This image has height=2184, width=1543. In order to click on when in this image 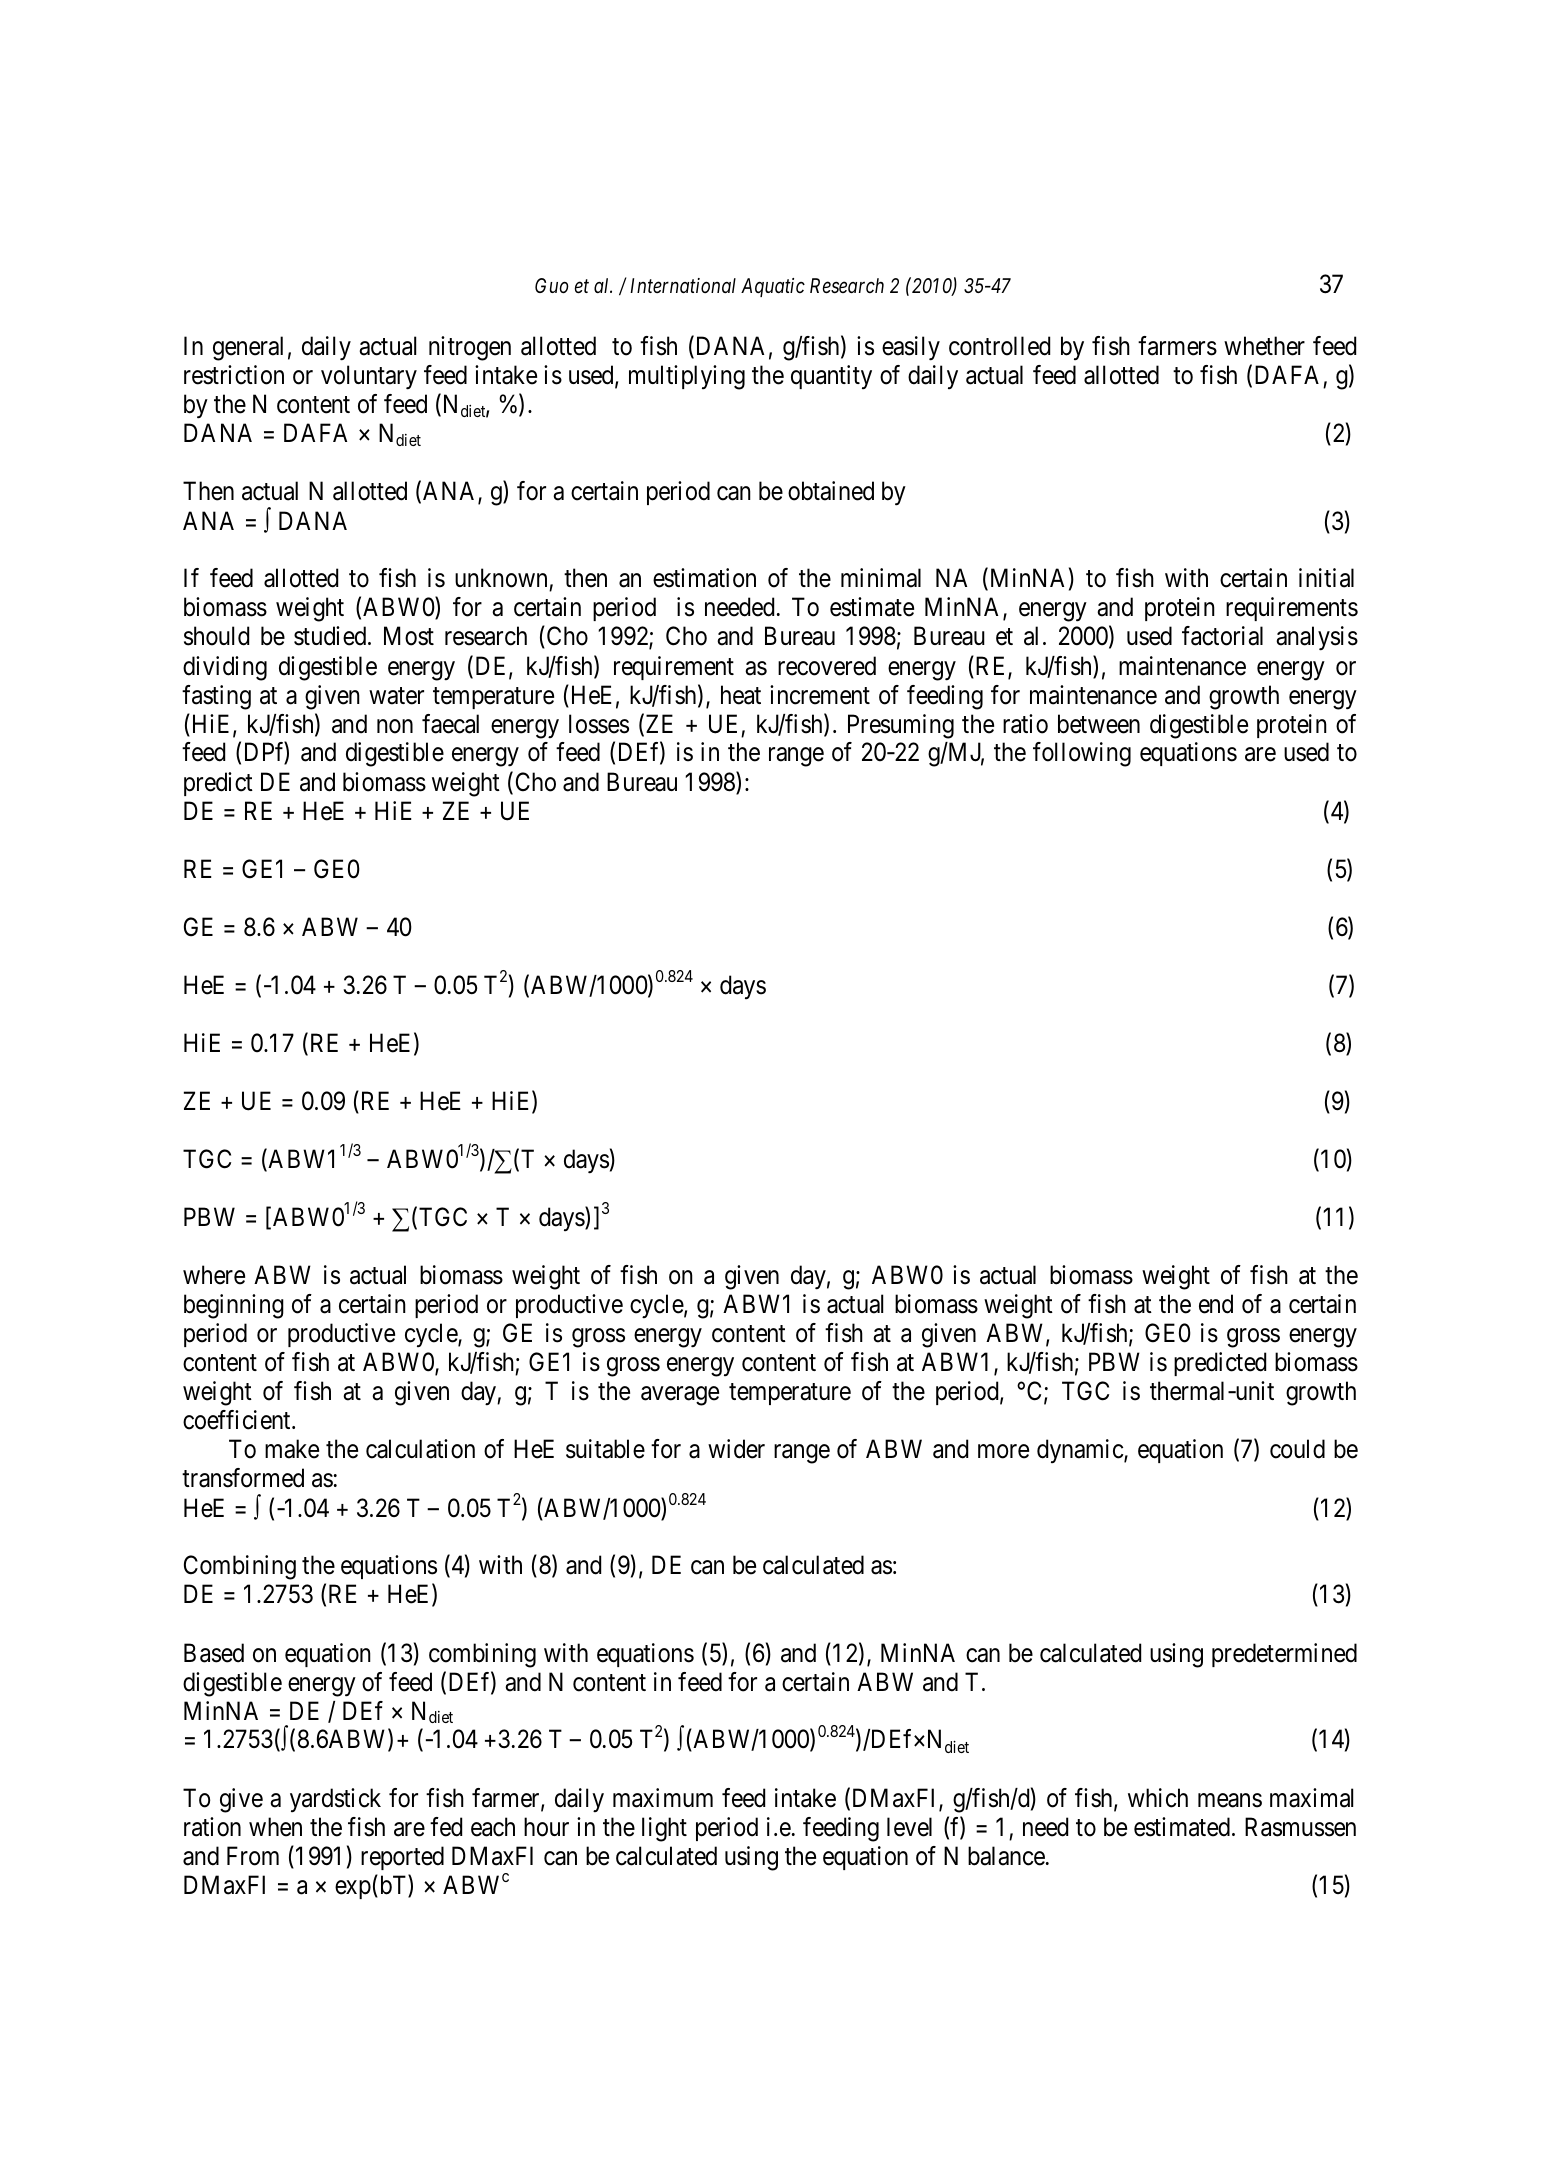, I will do `click(275, 1827)`.
